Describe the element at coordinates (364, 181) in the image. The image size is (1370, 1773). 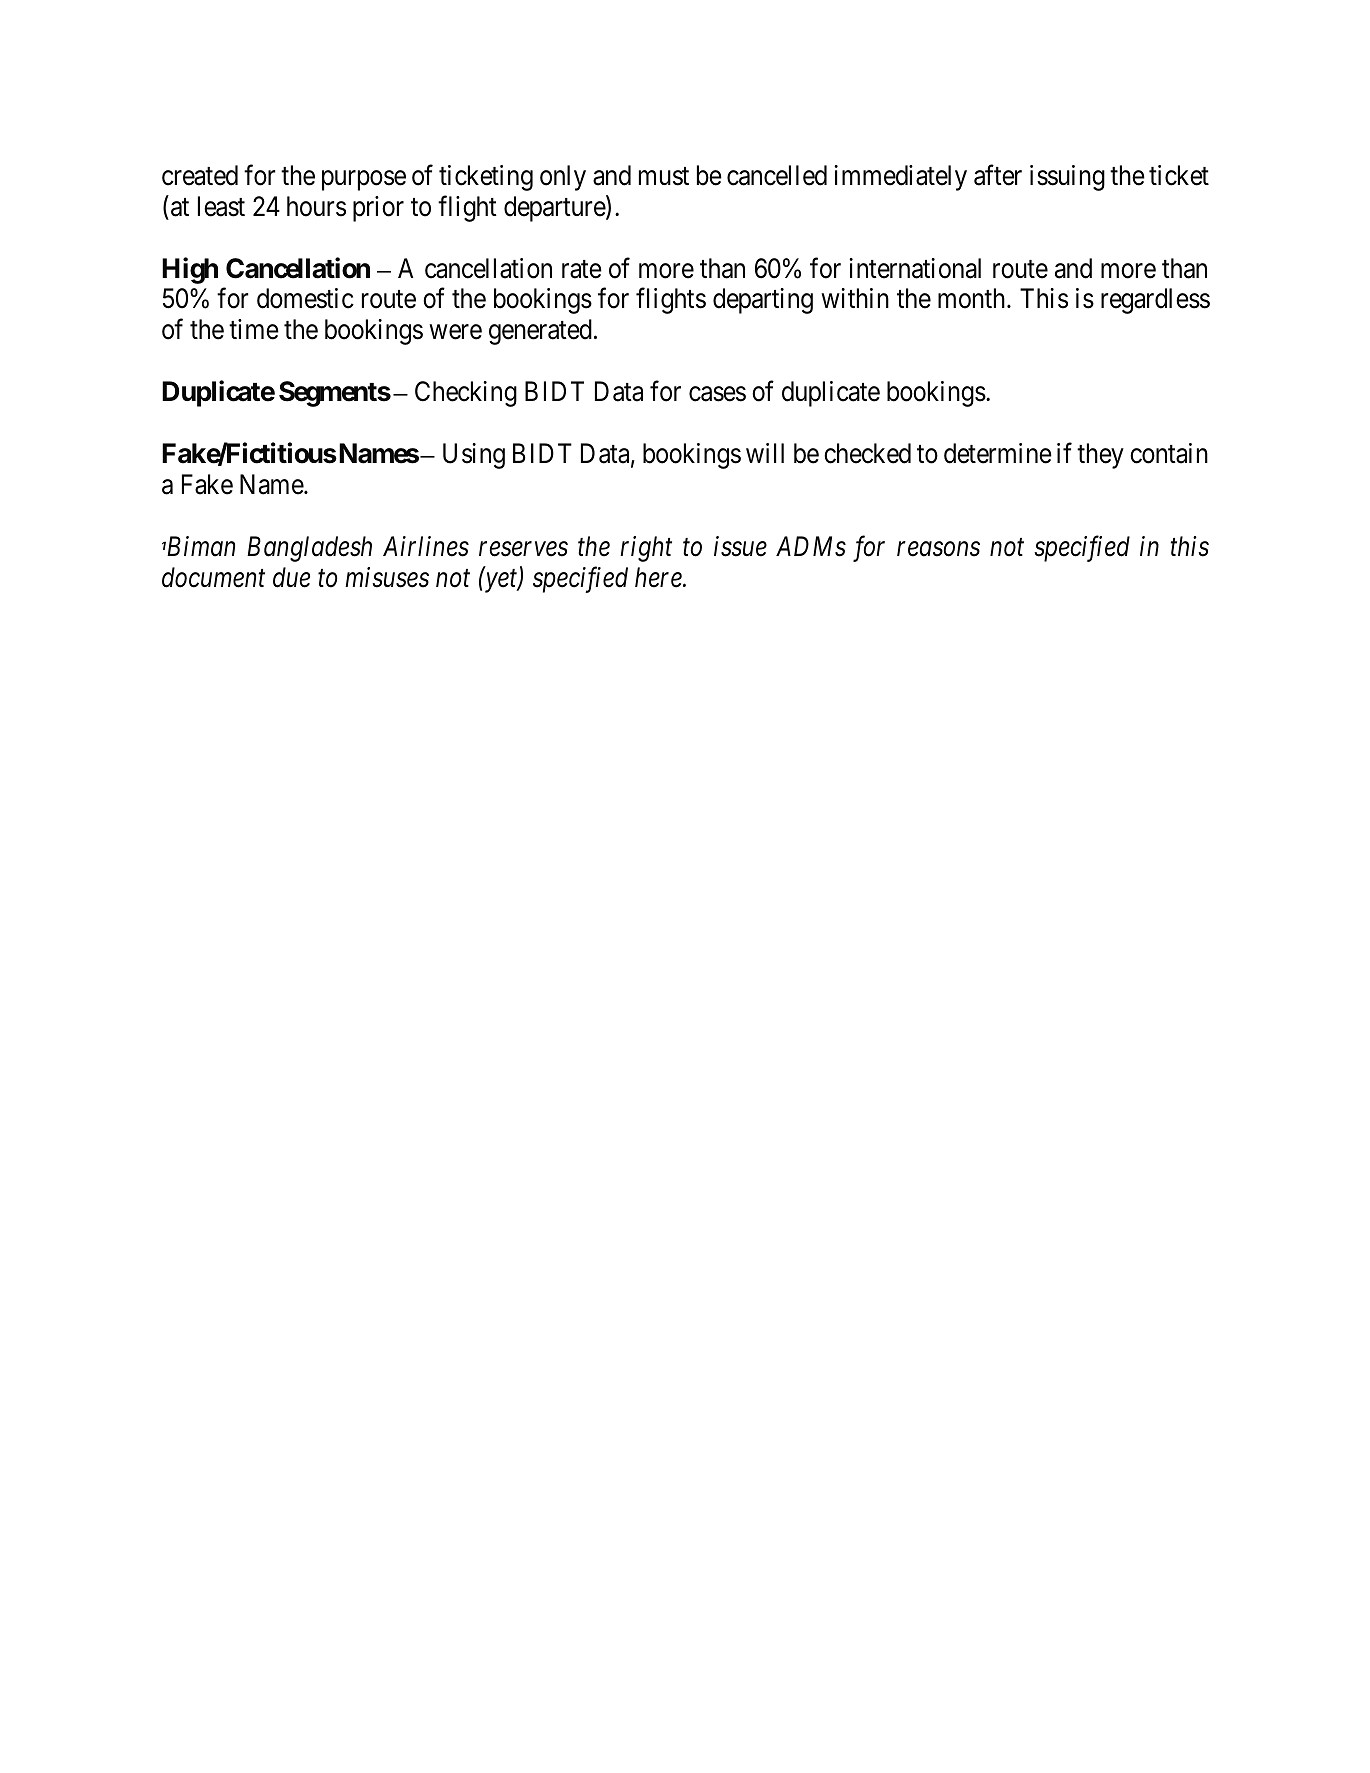
I see `purpose` at that location.
